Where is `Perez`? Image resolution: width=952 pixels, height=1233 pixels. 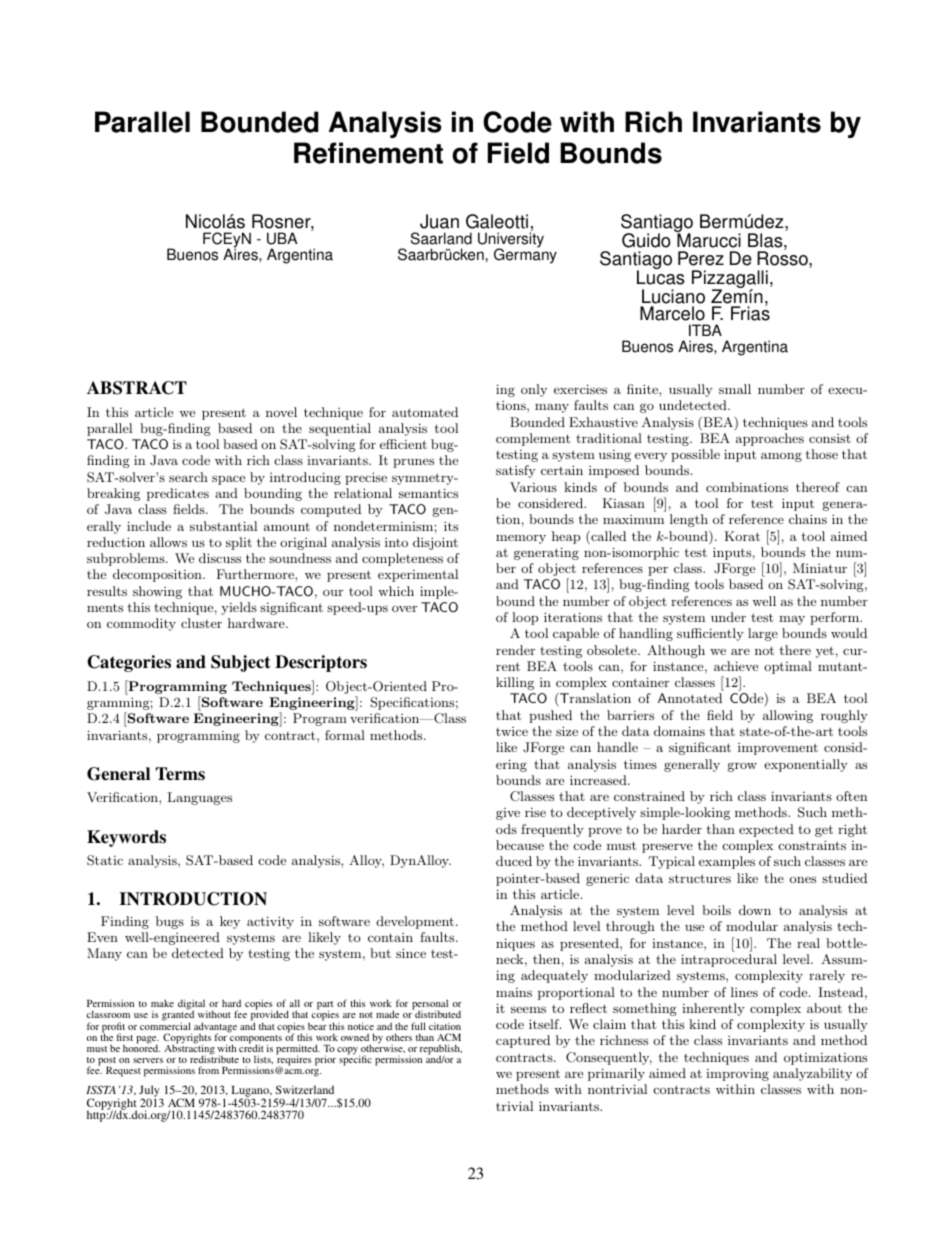 Perez is located at coordinates (701, 258).
